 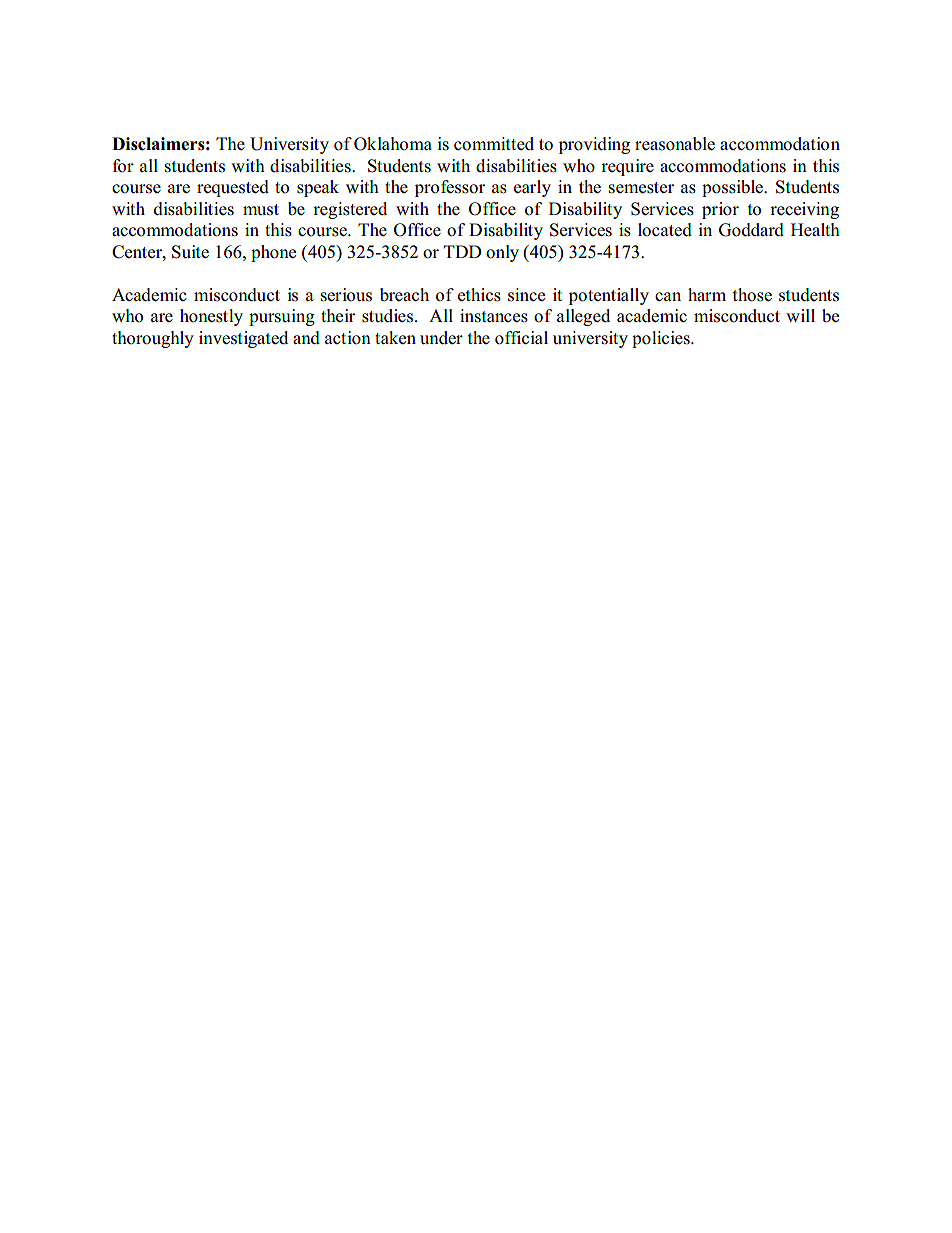 What do you see at coordinates (243, 339) in the screenshot?
I see `investigated` at bounding box center [243, 339].
